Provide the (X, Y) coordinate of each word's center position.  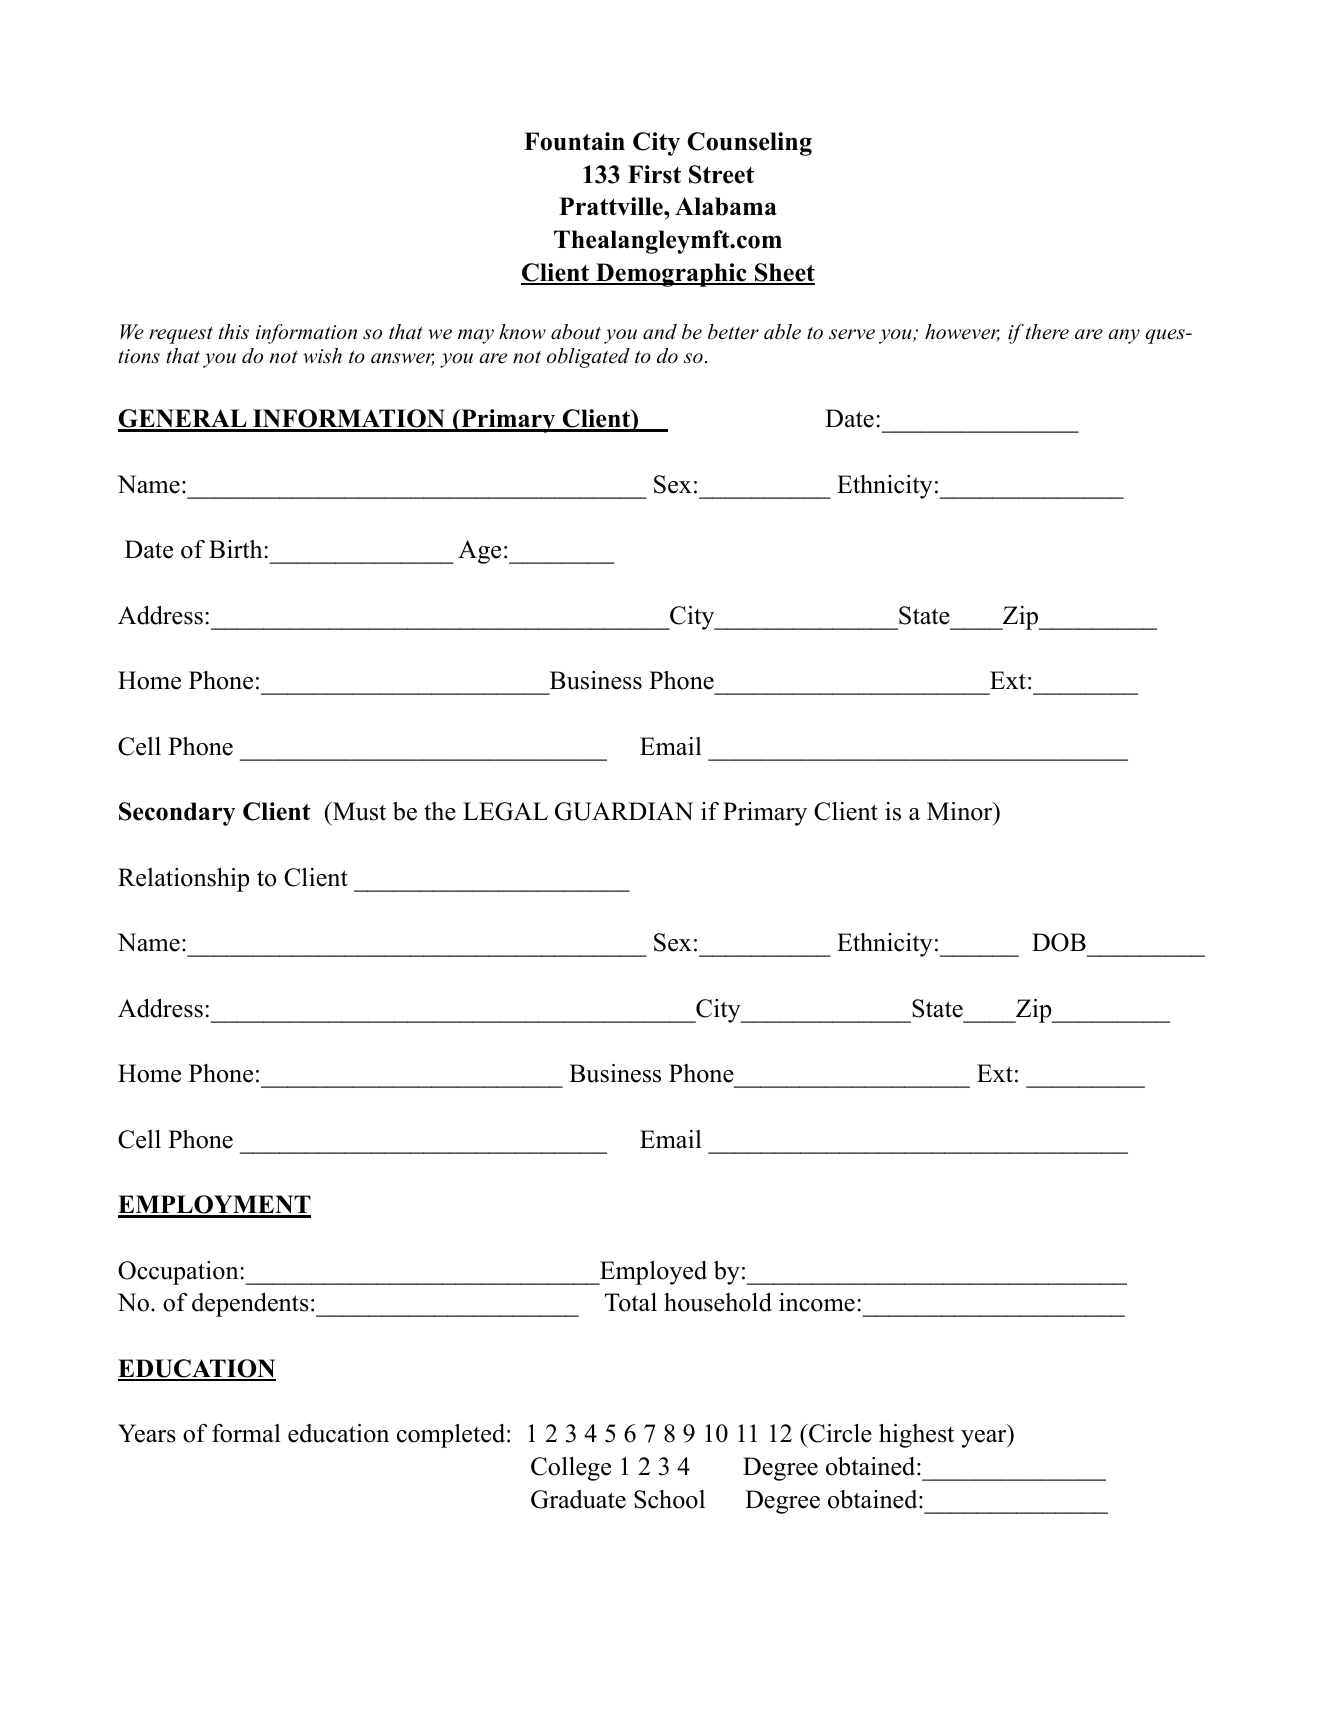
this (234, 332)
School (669, 1499)
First (654, 174)
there (1047, 332)
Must (358, 811)
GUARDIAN (624, 811)
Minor (961, 811)
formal (246, 1433)
